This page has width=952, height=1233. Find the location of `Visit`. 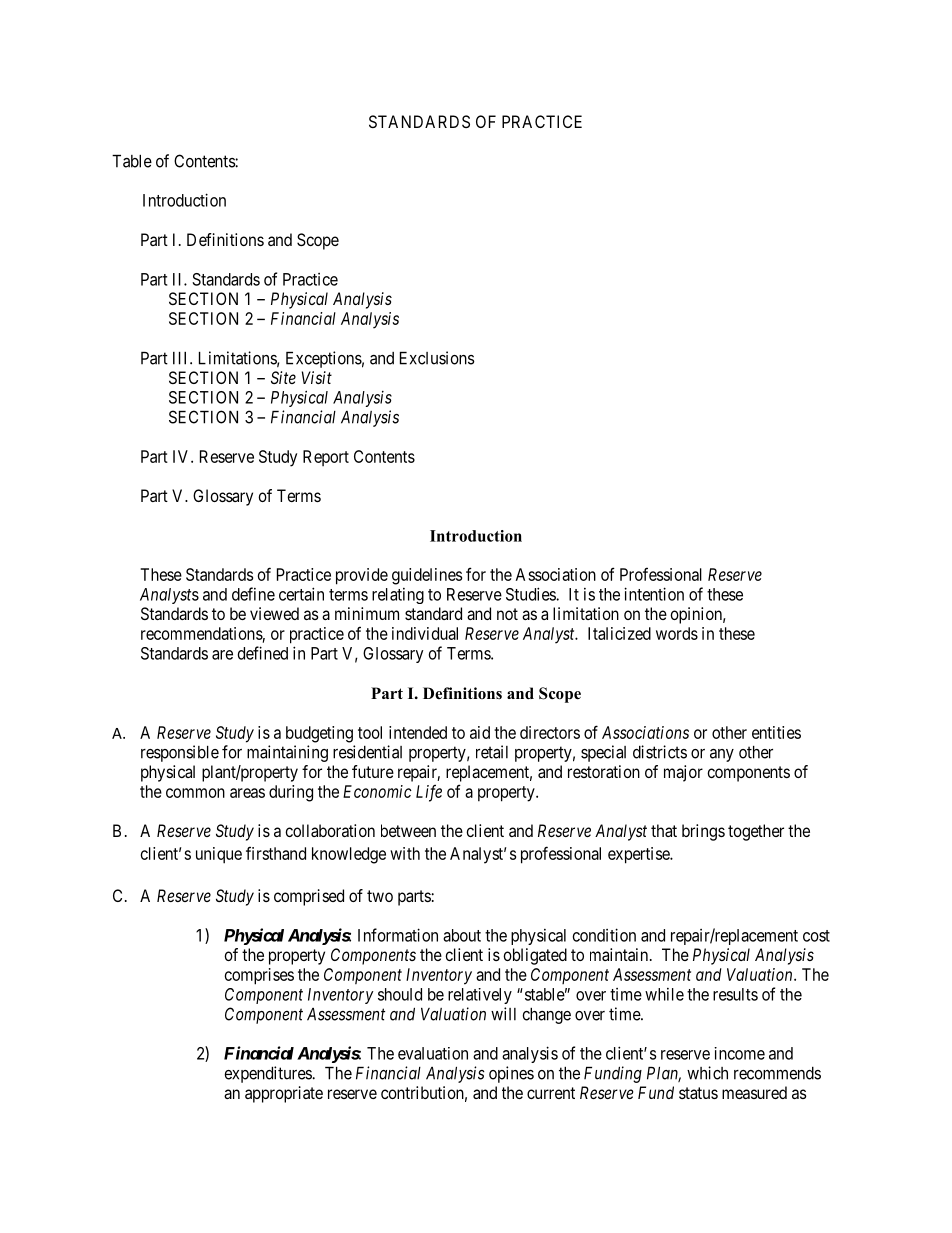

Visit is located at coordinates (317, 377).
